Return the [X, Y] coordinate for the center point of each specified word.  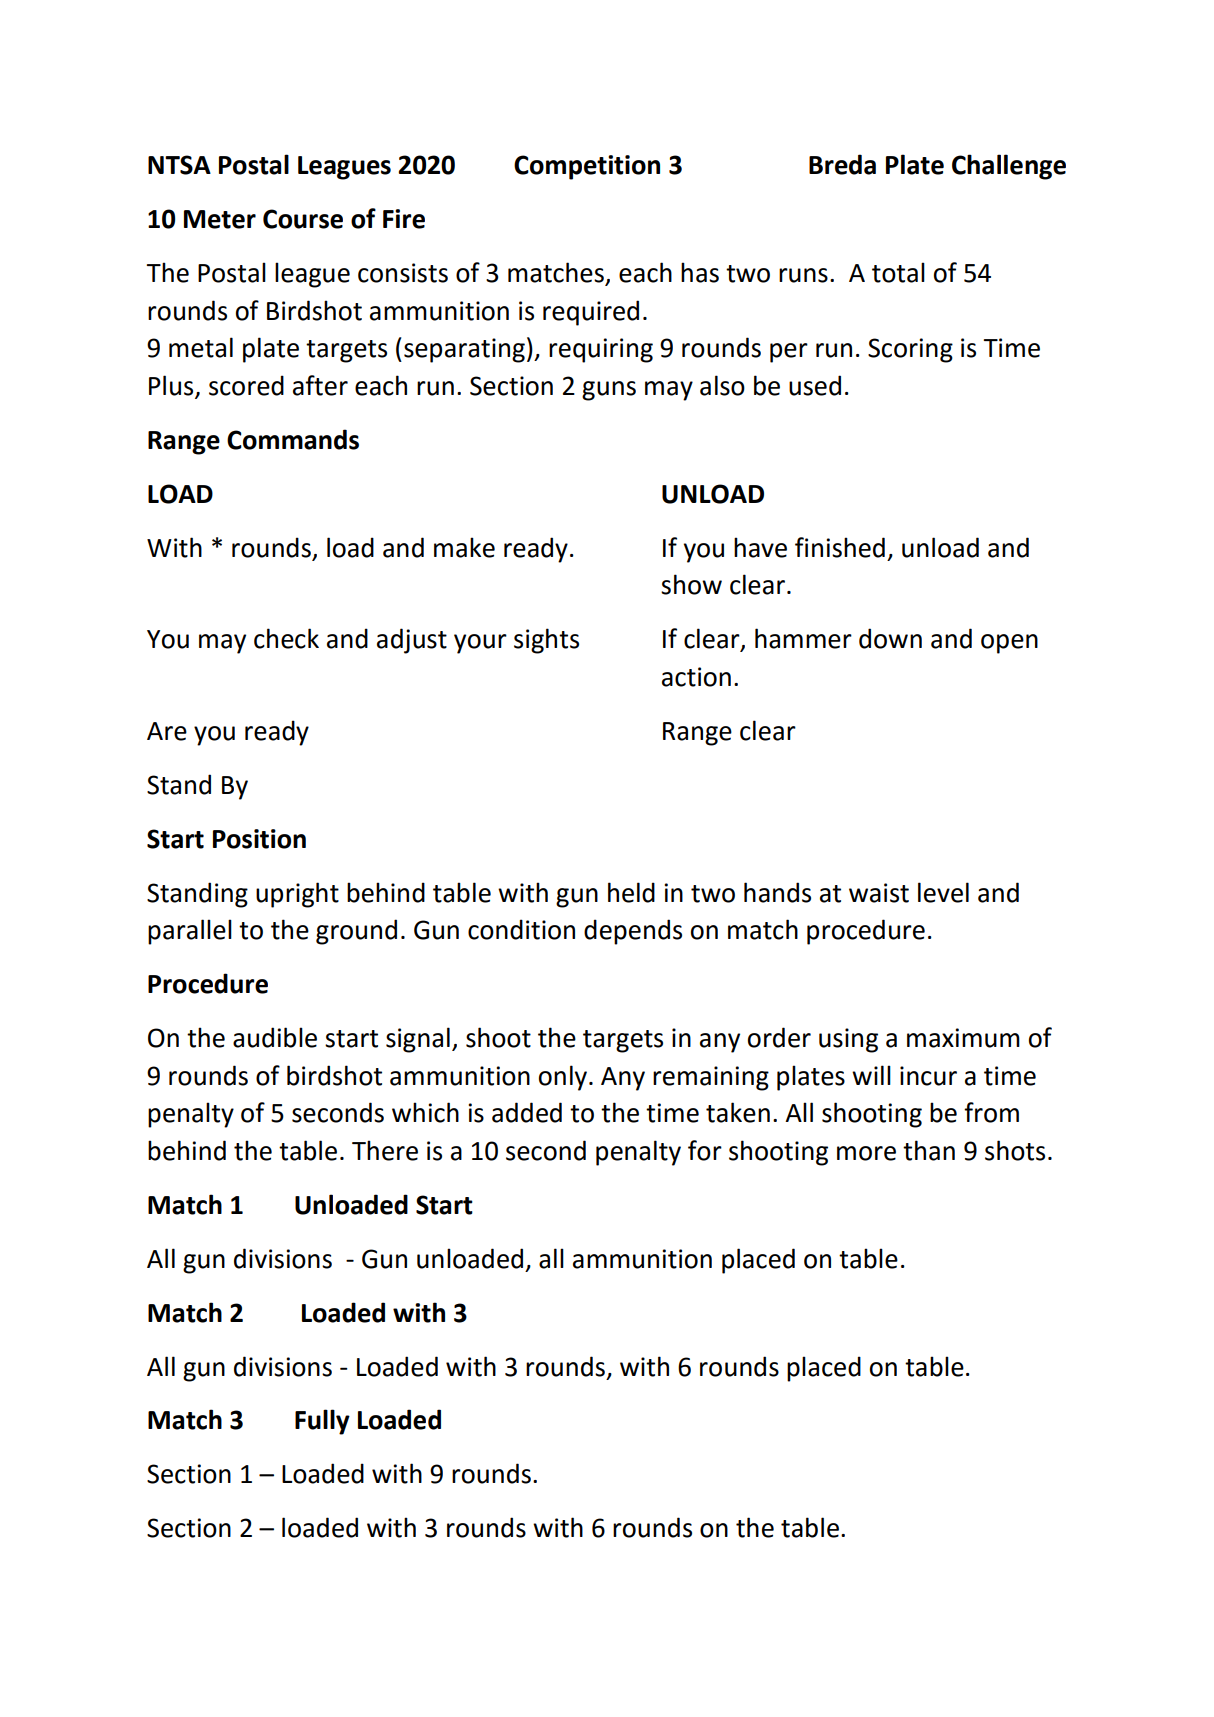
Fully [322, 1422]
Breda [842, 164]
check [286, 638]
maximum [963, 1038]
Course [303, 219]
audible [275, 1037]
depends [633, 932]
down [890, 638]
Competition [587, 167]
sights [546, 641]
